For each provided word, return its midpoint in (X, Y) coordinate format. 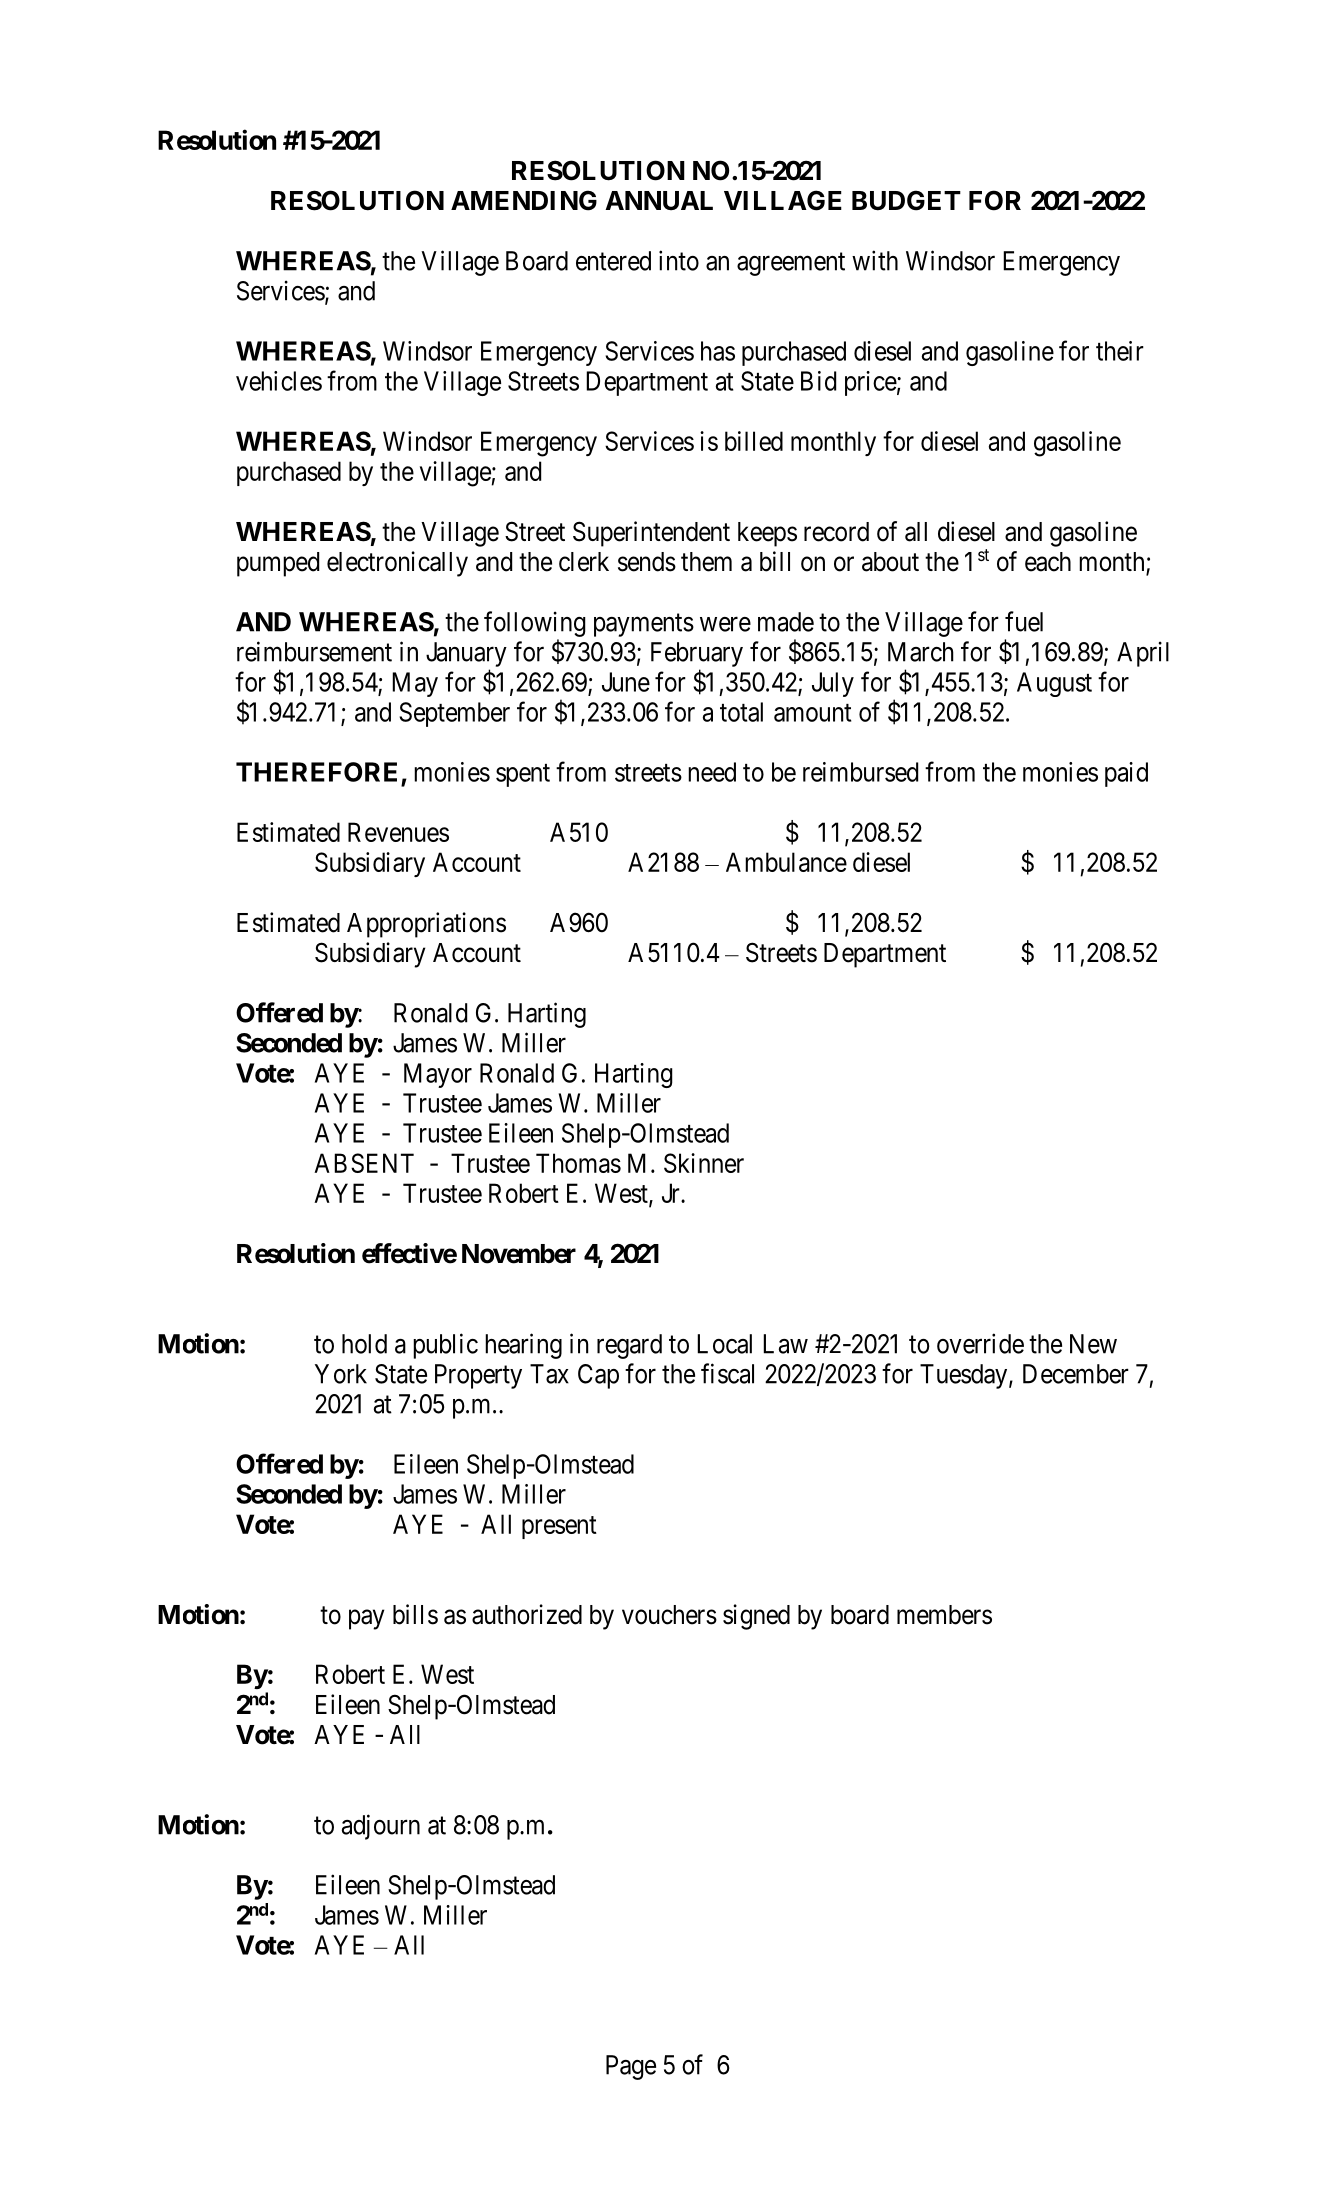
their (1120, 351)
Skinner (704, 1163)
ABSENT (364, 1163)
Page (631, 2067)
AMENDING (524, 200)
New (1093, 1344)
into (679, 260)
